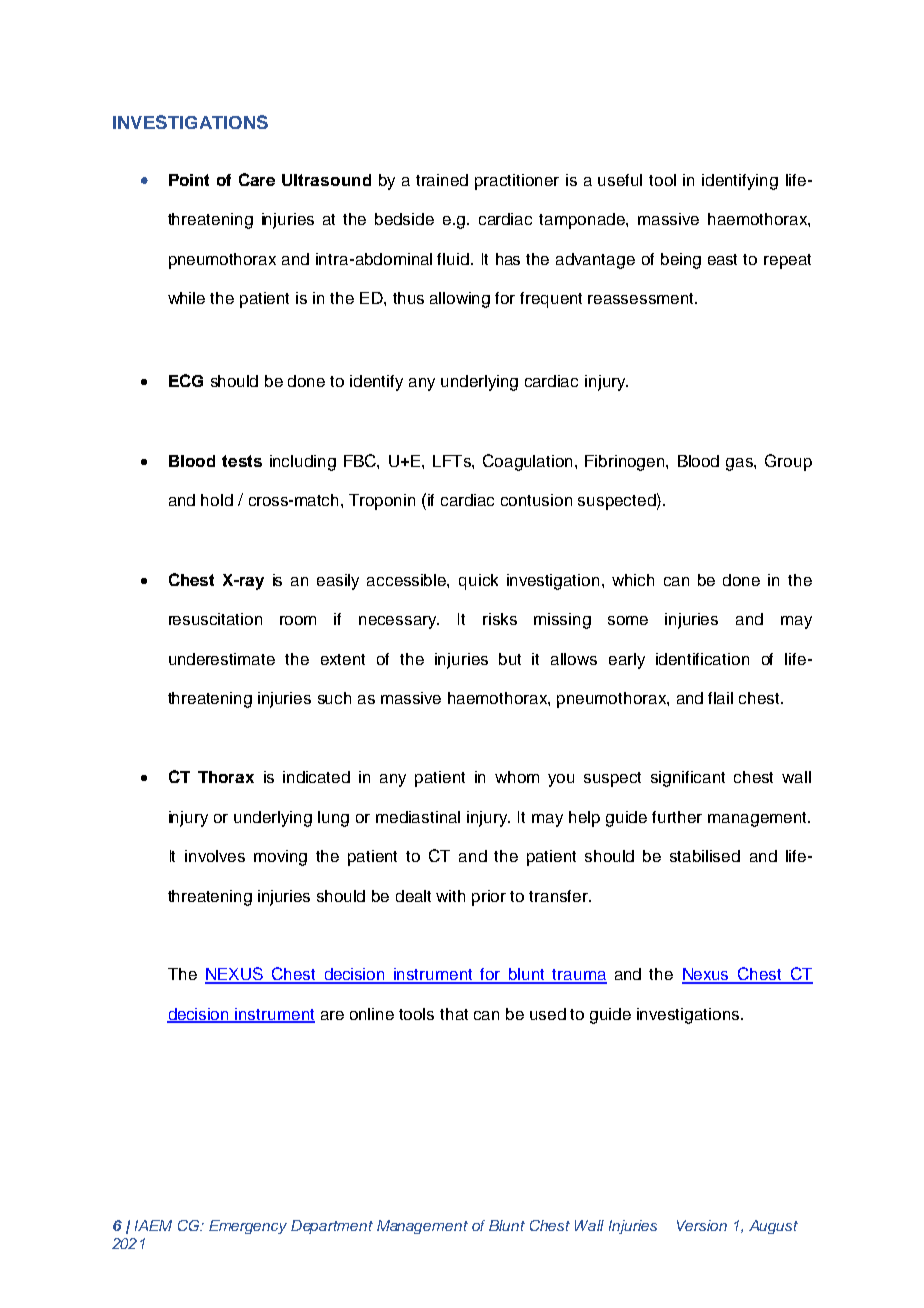 Image resolution: width=924 pixels, height=1308 pixels. What do you see at coordinates (510, 659) in the screenshot?
I see `but` at bounding box center [510, 659].
